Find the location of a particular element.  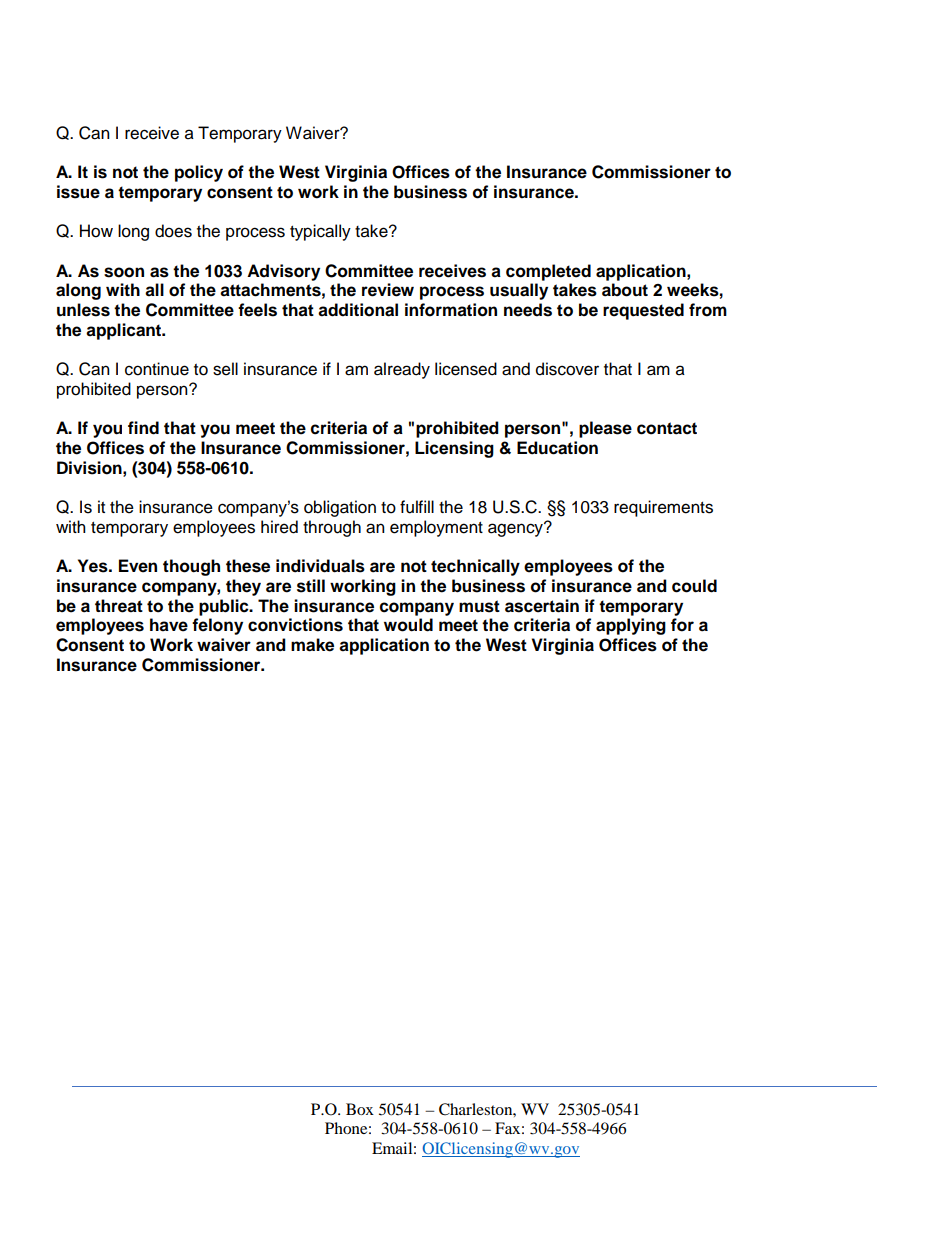

applying is located at coordinates (631, 626).
